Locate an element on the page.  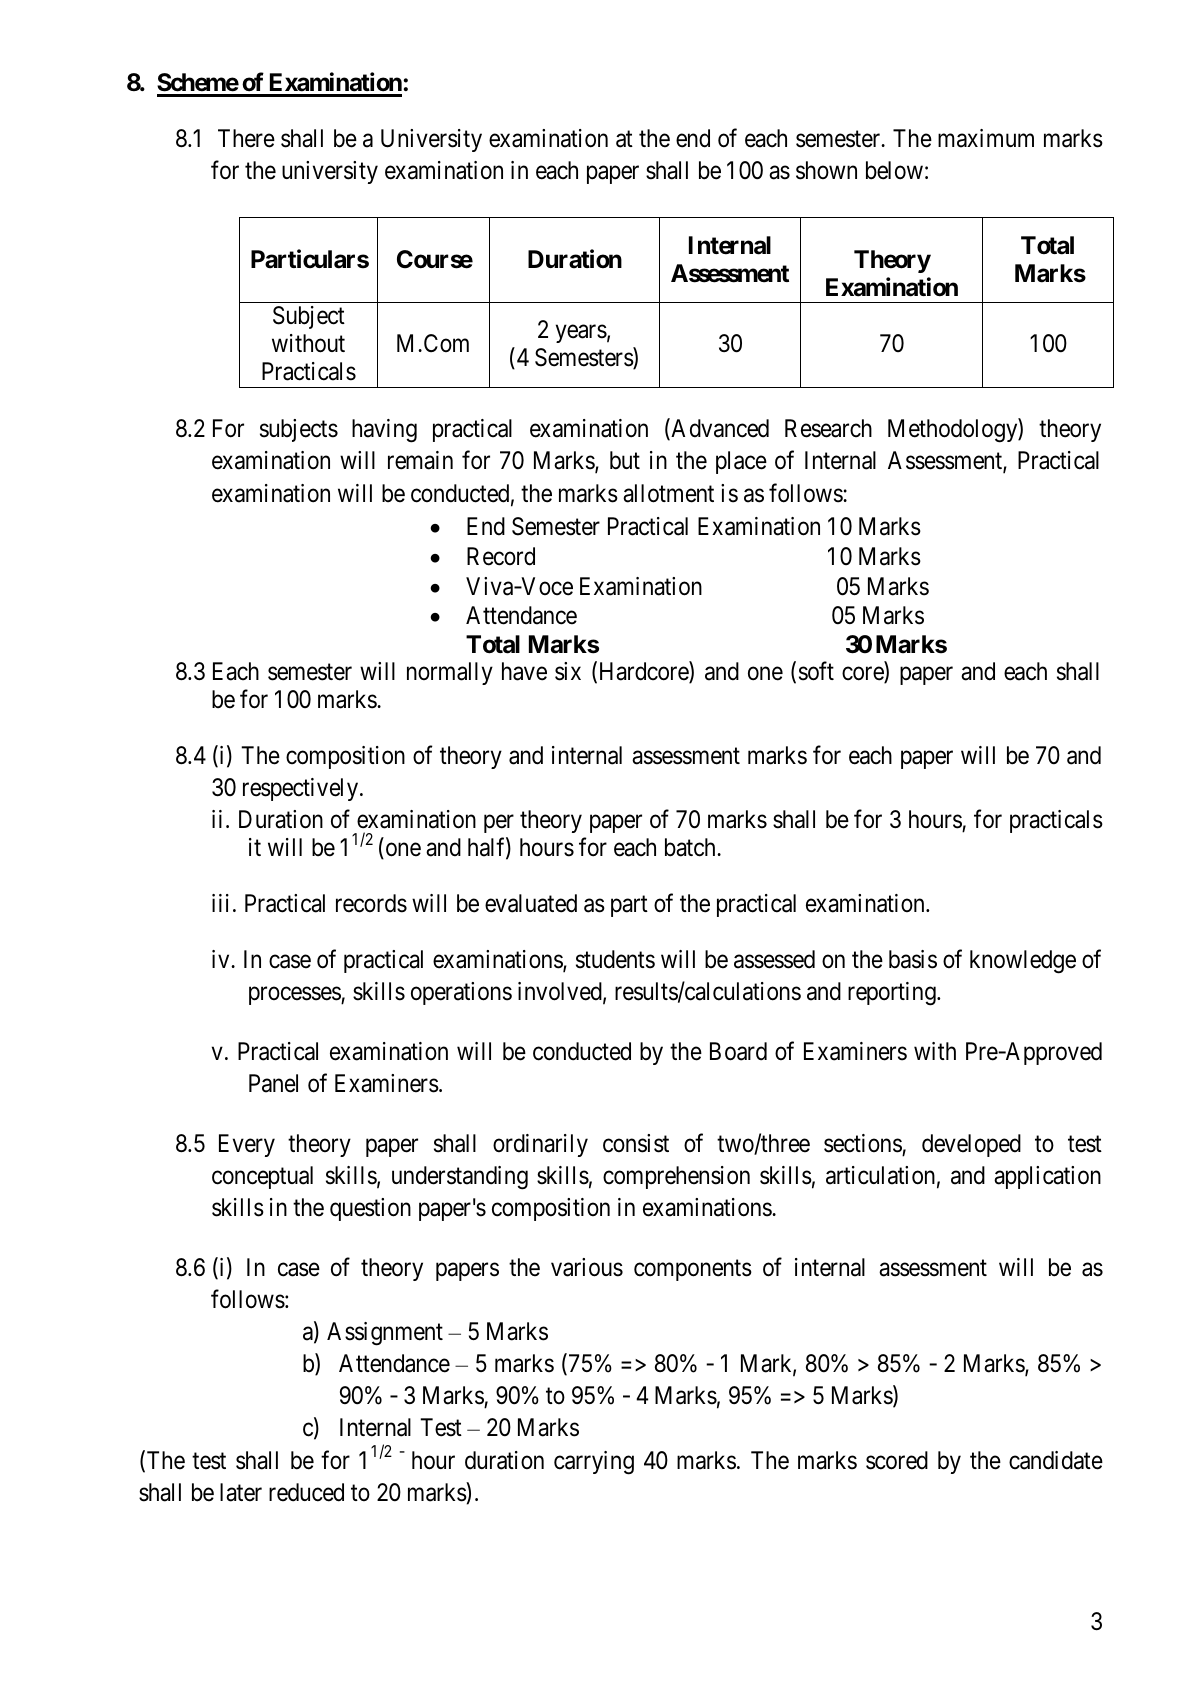
basis is located at coordinates (913, 959).
